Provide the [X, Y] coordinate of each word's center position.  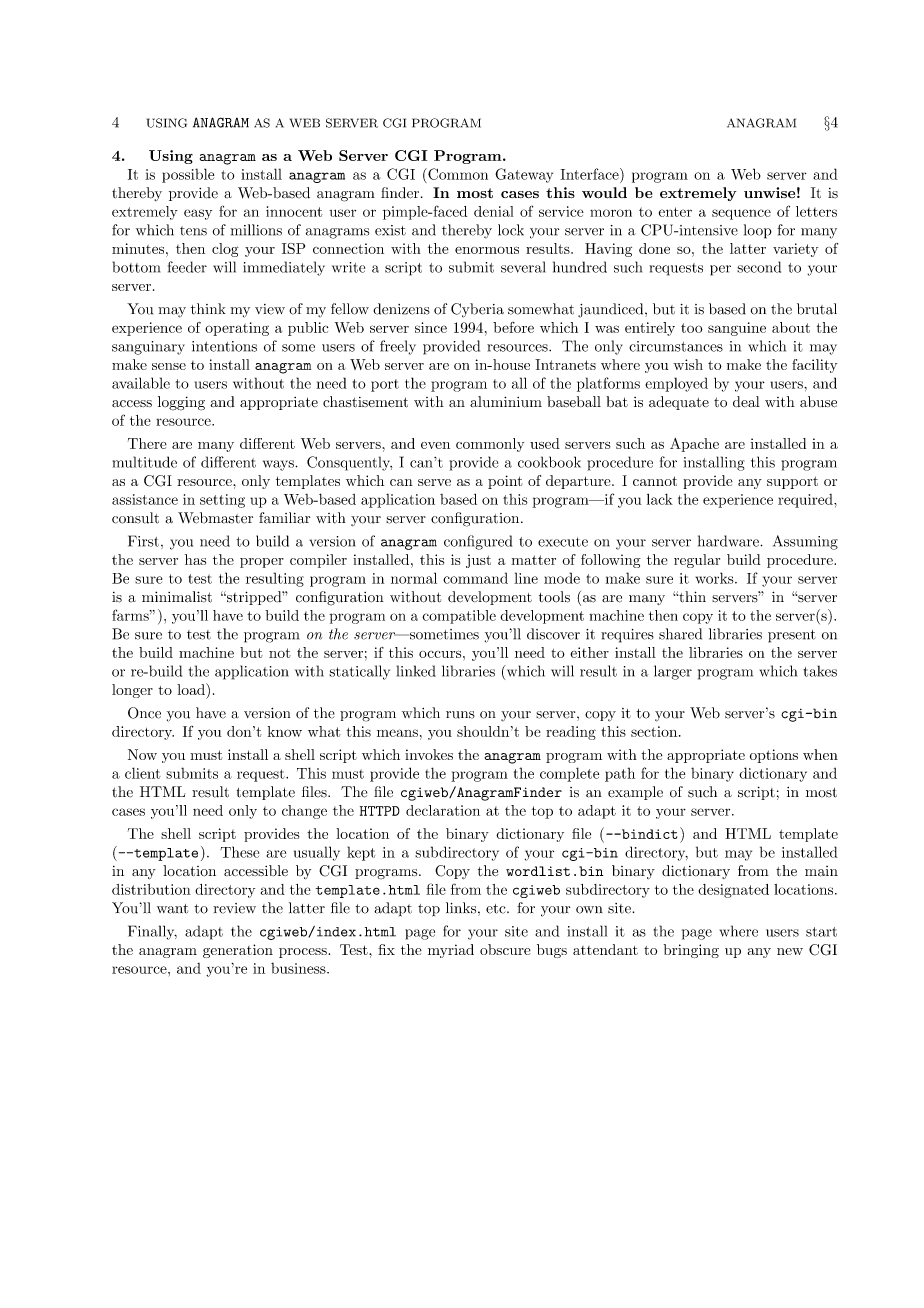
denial [493, 211]
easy [198, 214]
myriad [451, 951]
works [716, 578]
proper [262, 563]
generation [238, 951]
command [475, 578]
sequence [741, 214]
